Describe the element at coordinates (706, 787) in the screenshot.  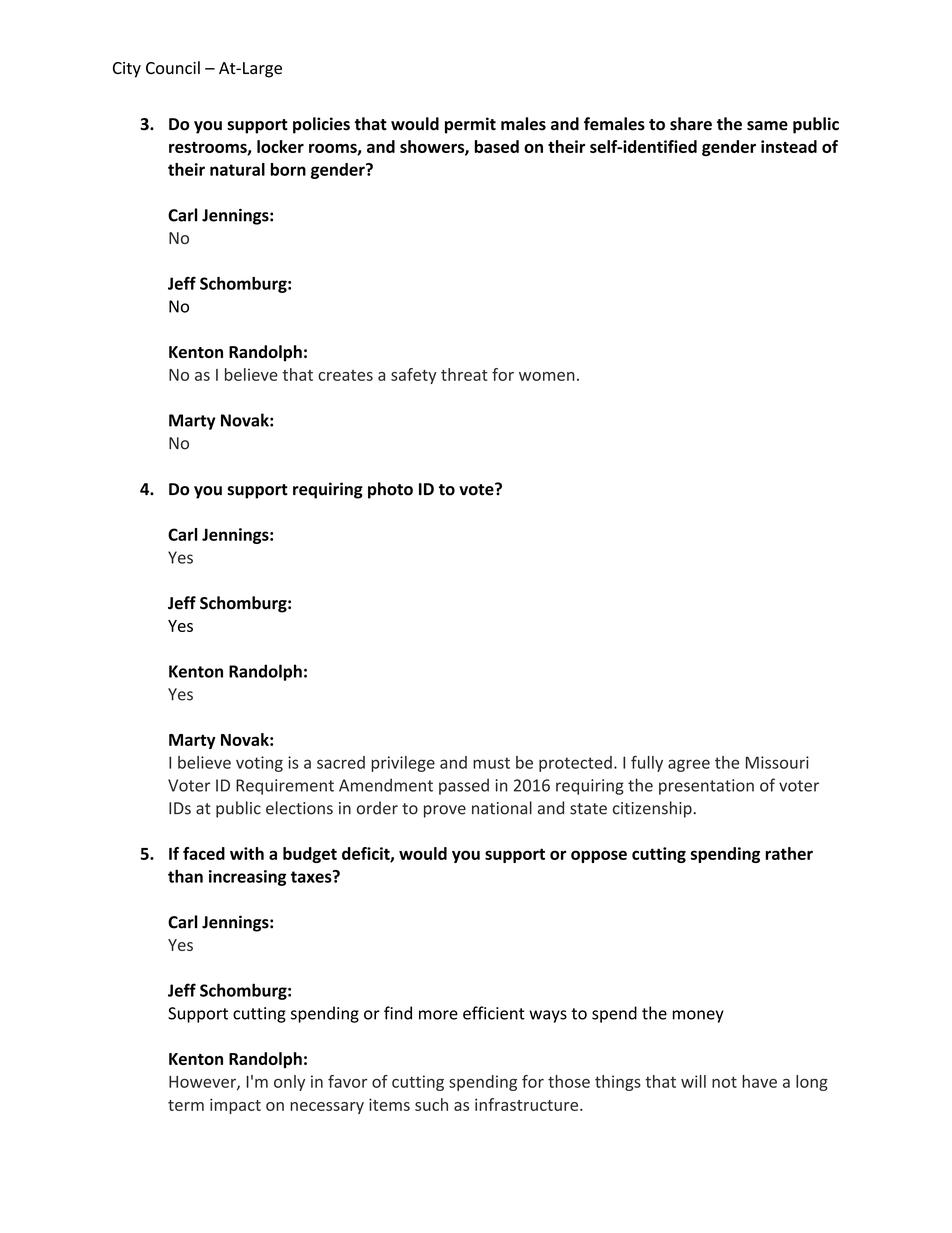
I see `presentation` at that location.
